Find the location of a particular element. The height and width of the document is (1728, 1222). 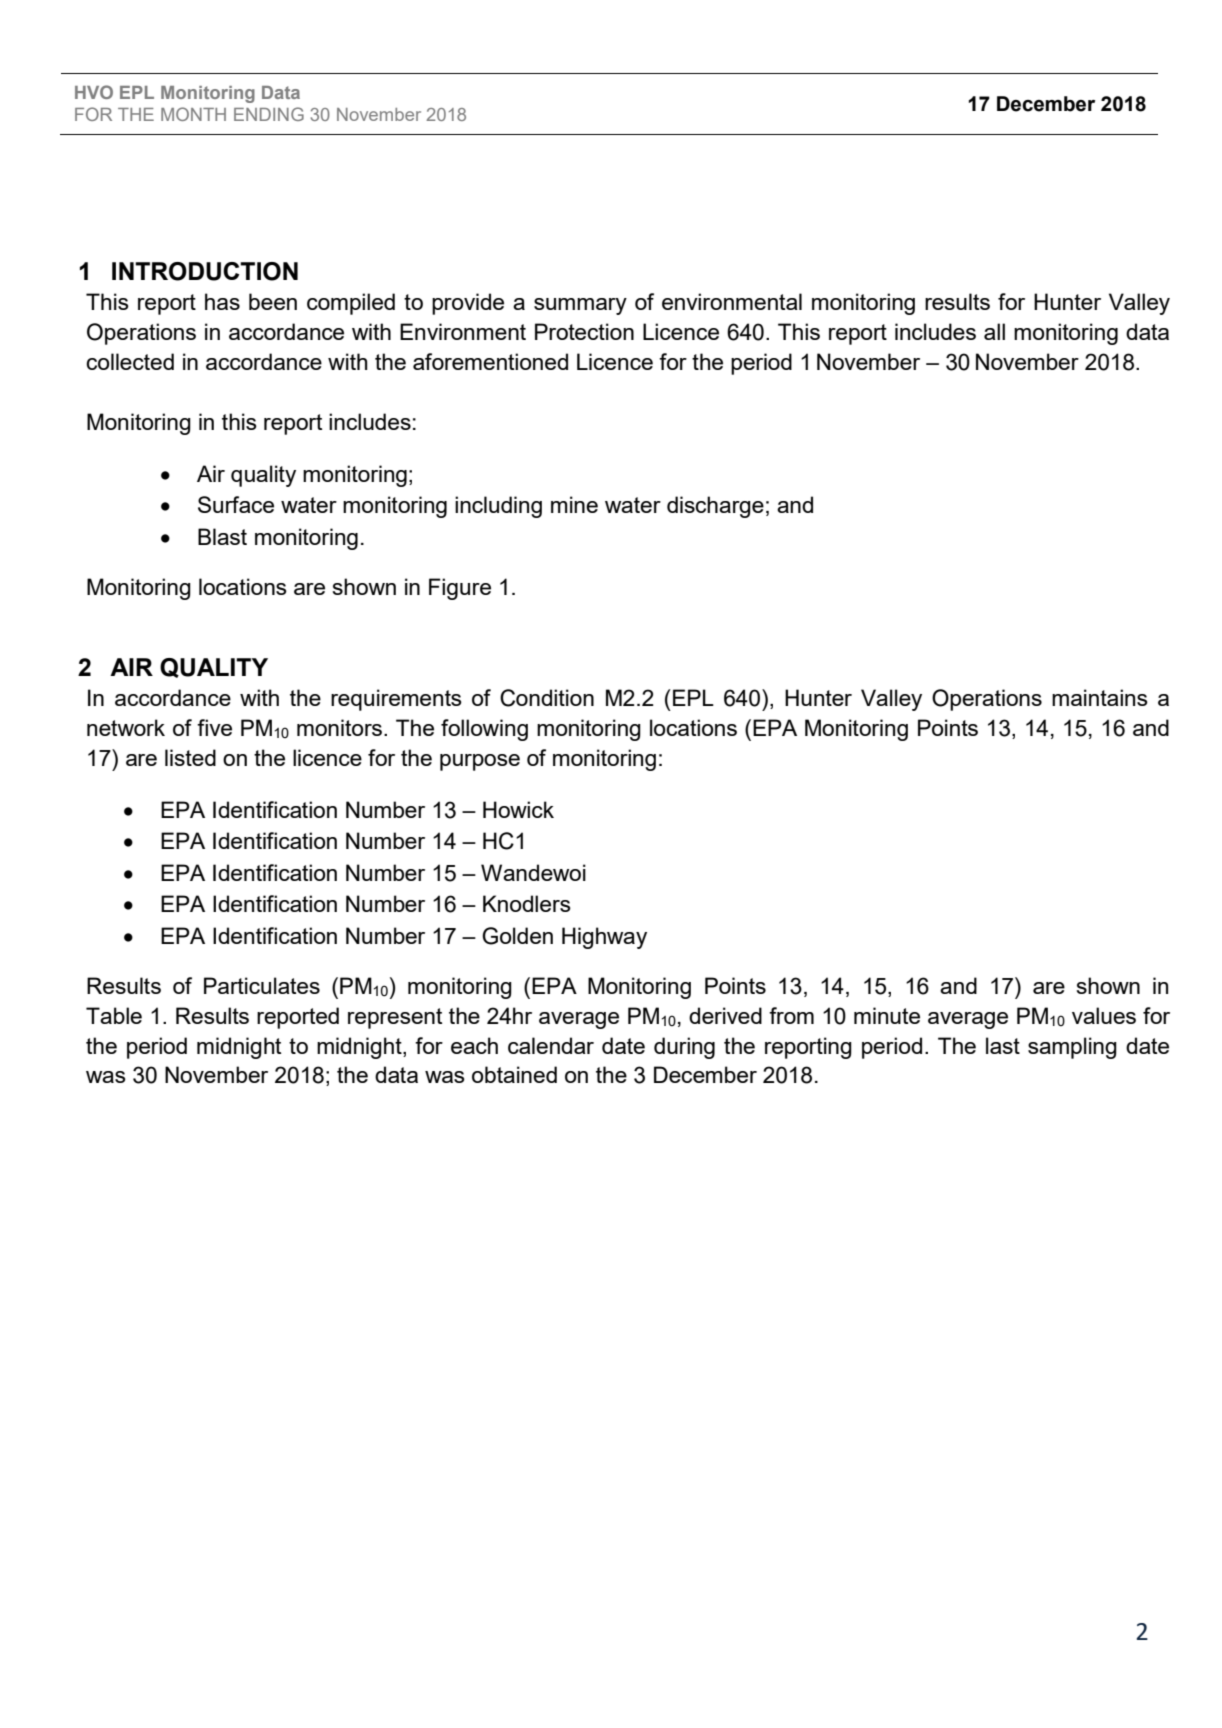

Howick is located at coordinates (518, 809).
